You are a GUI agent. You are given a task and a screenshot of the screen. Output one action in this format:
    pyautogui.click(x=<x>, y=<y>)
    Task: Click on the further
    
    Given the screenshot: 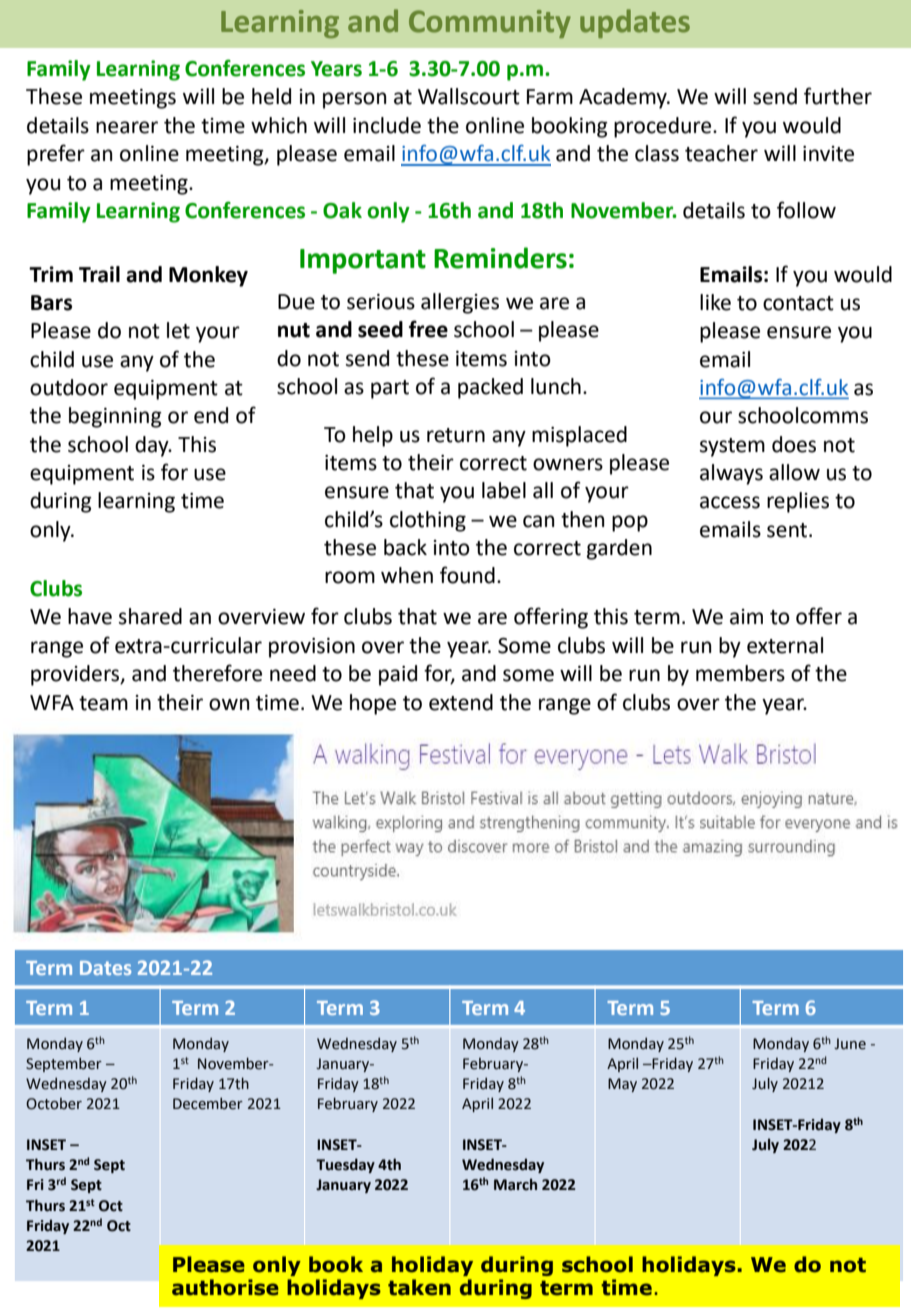 What is the action you would take?
    pyautogui.click(x=838, y=96)
